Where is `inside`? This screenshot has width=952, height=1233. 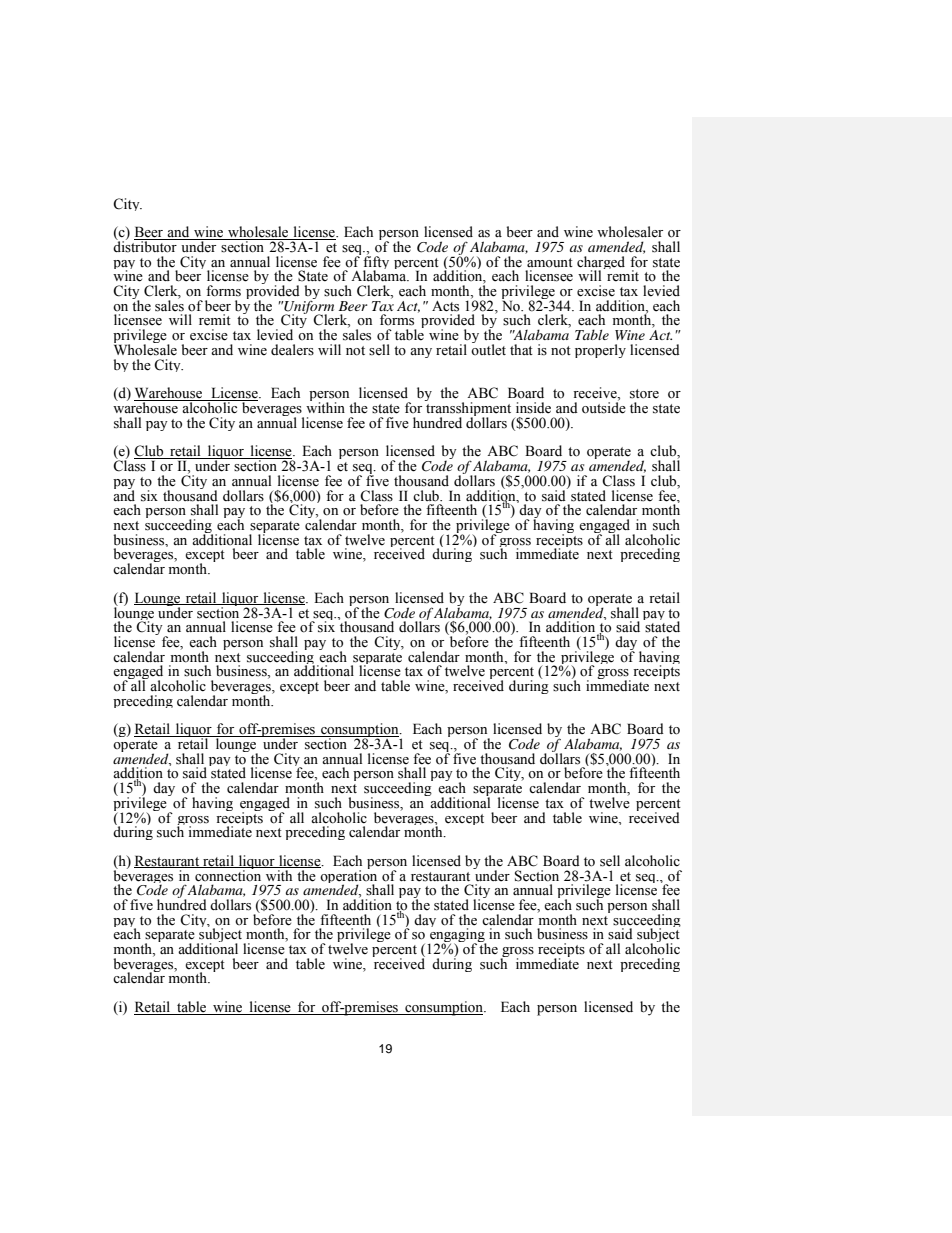 inside is located at coordinates (533, 408).
